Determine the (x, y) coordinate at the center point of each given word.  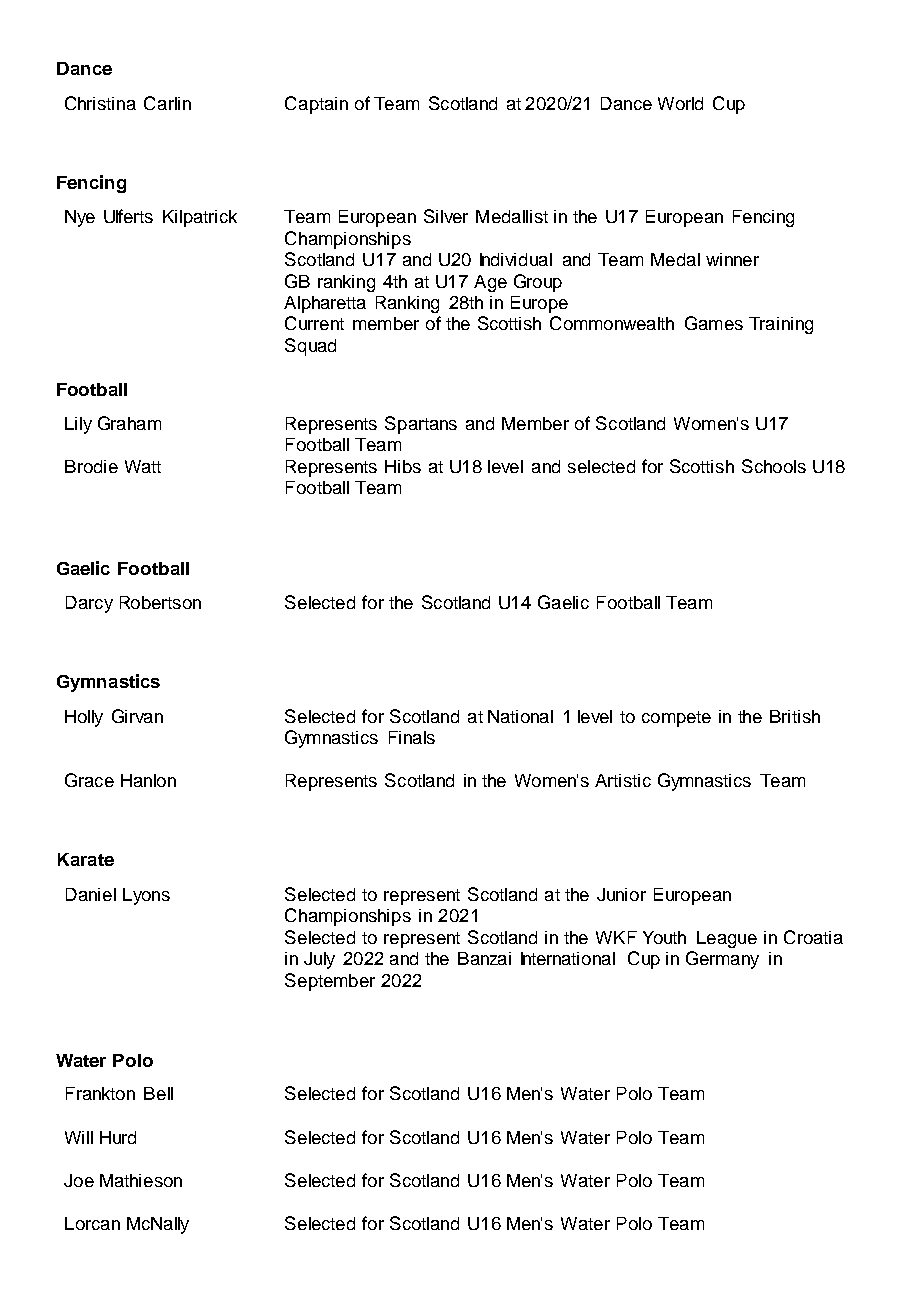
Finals (412, 737)
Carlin (167, 103)
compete (676, 719)
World (680, 103)
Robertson (160, 602)
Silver (446, 216)
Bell (158, 1093)
